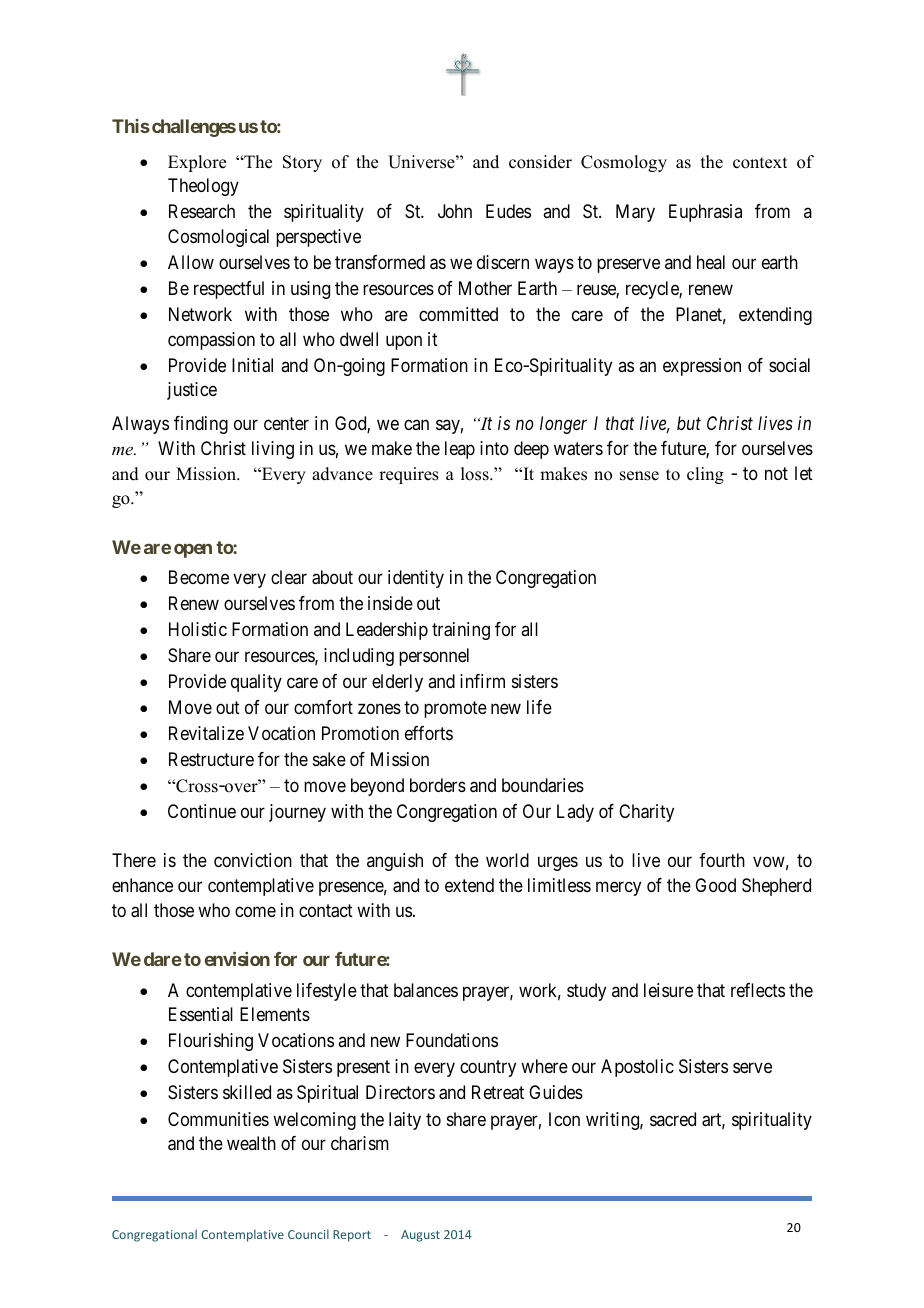 The height and width of the document is (1308, 924). Describe the element at coordinates (646, 813) in the document. I see `Charity` at that location.
